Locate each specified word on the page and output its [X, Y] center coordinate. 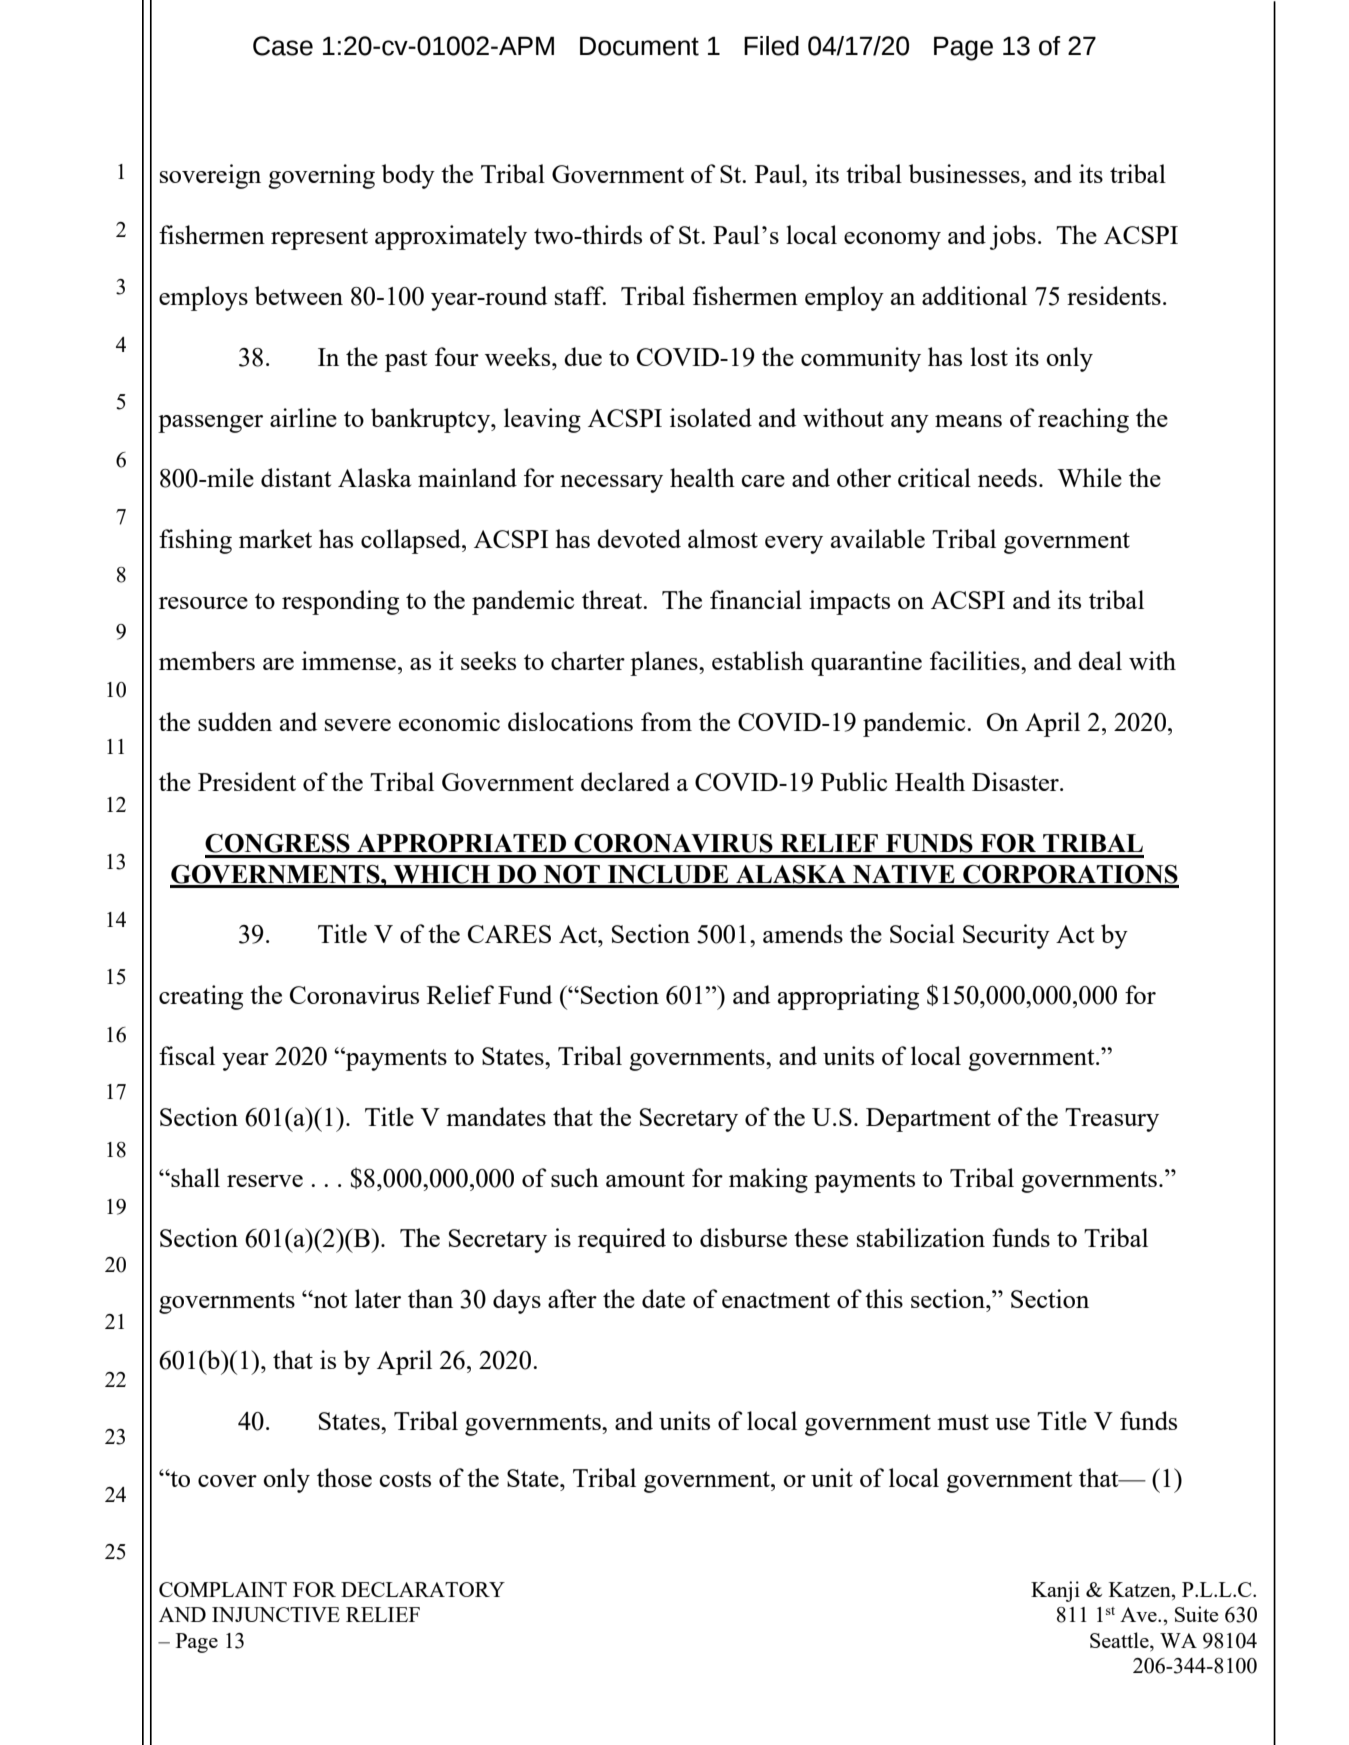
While [1089, 477]
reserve [265, 1181]
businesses [965, 173]
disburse [743, 1237]
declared [625, 781]
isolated [711, 417]
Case [283, 46]
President [247, 781]
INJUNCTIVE [276, 1614]
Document [639, 46]
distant [296, 477]
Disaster [1016, 781]
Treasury [1112, 1120]
